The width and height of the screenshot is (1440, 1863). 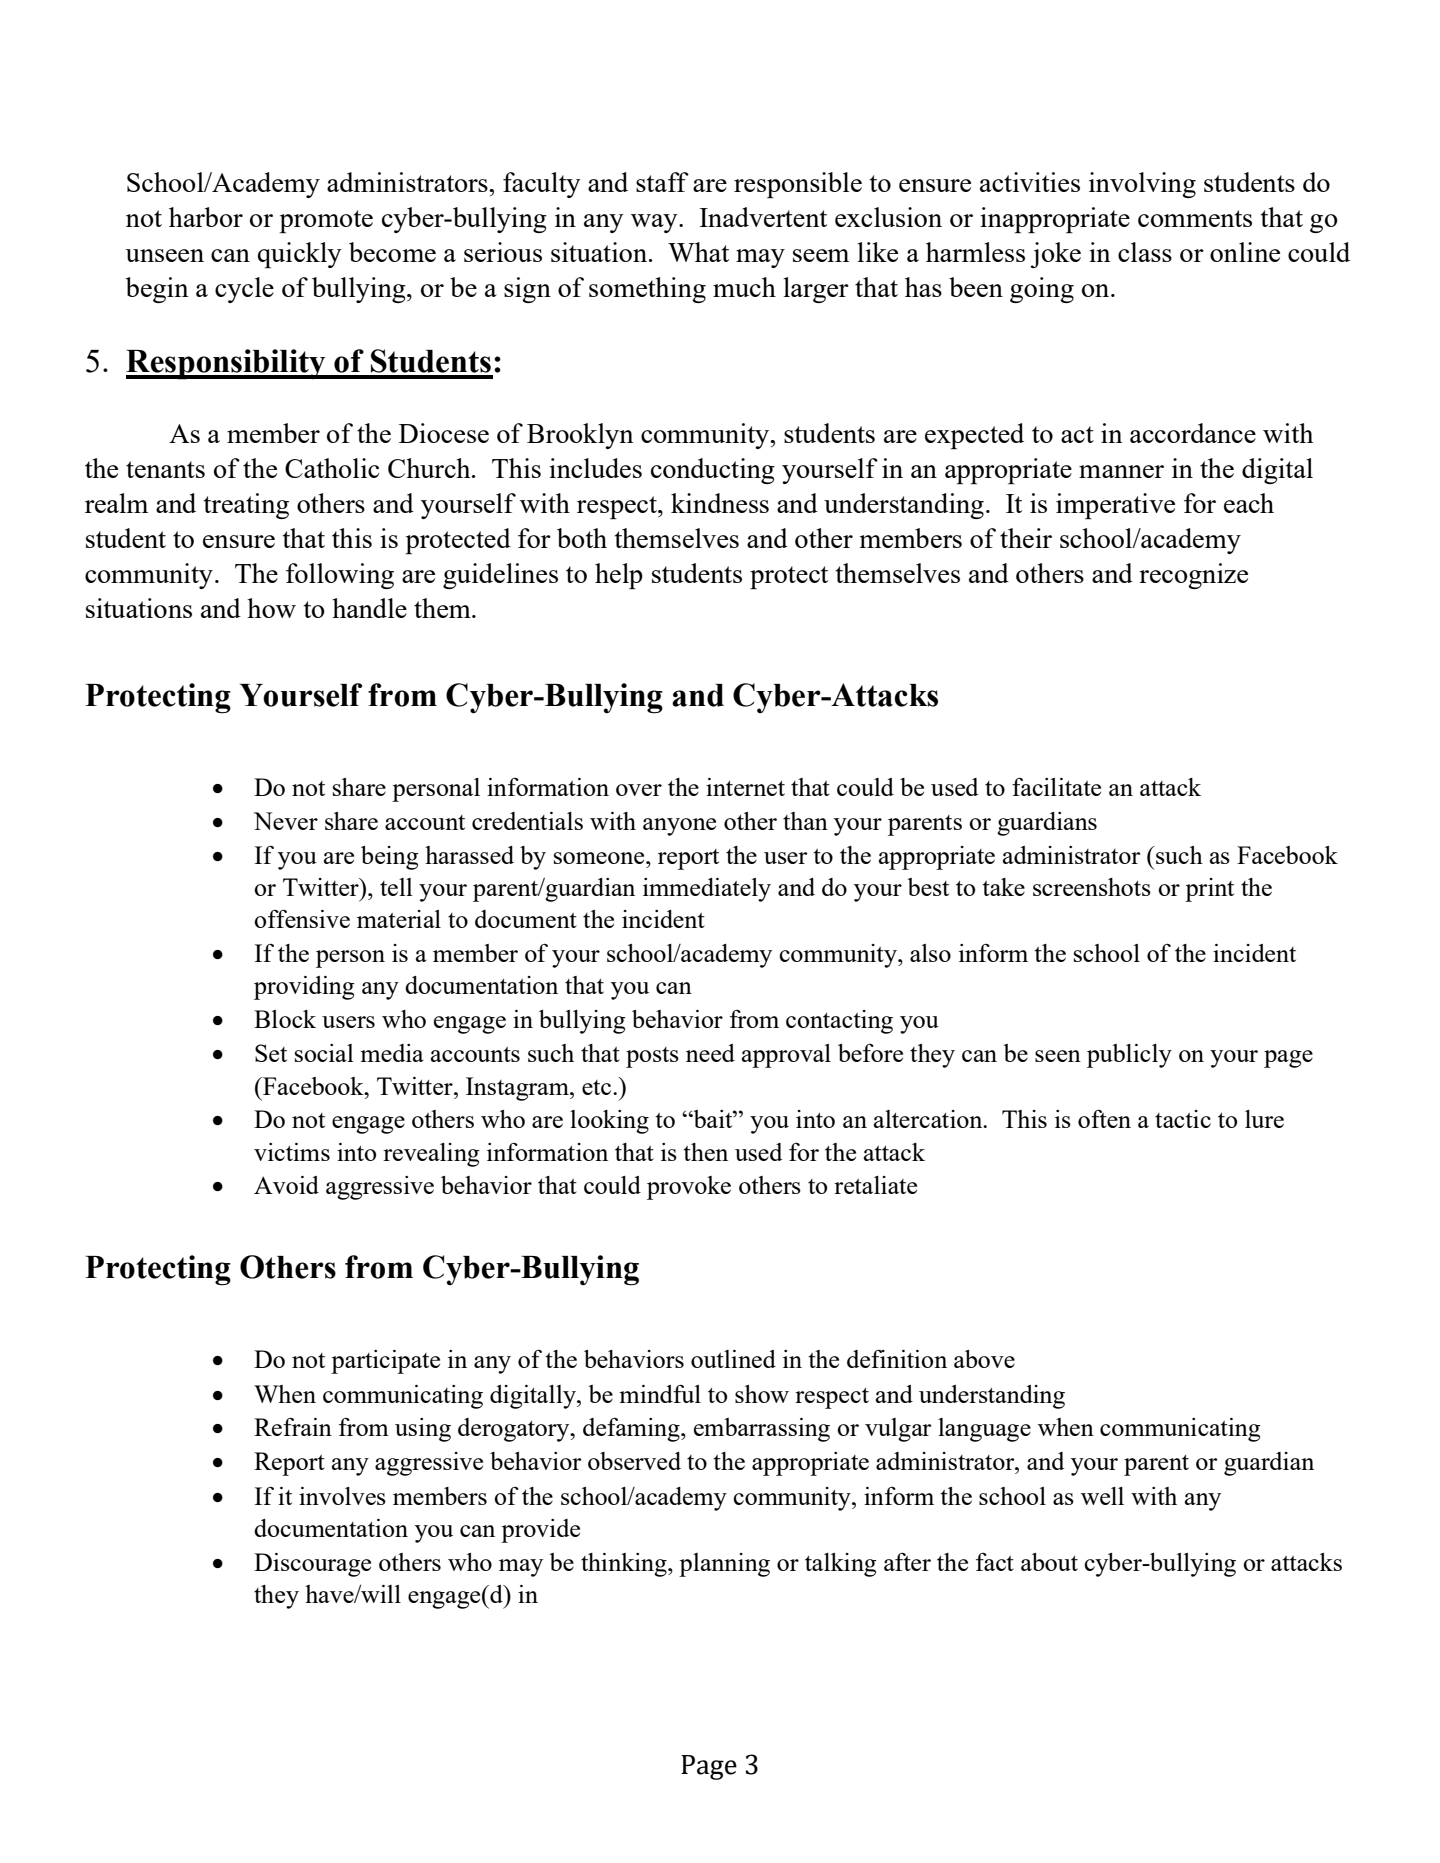 What do you see at coordinates (271, 1053) in the screenshot?
I see `Set` at bounding box center [271, 1053].
